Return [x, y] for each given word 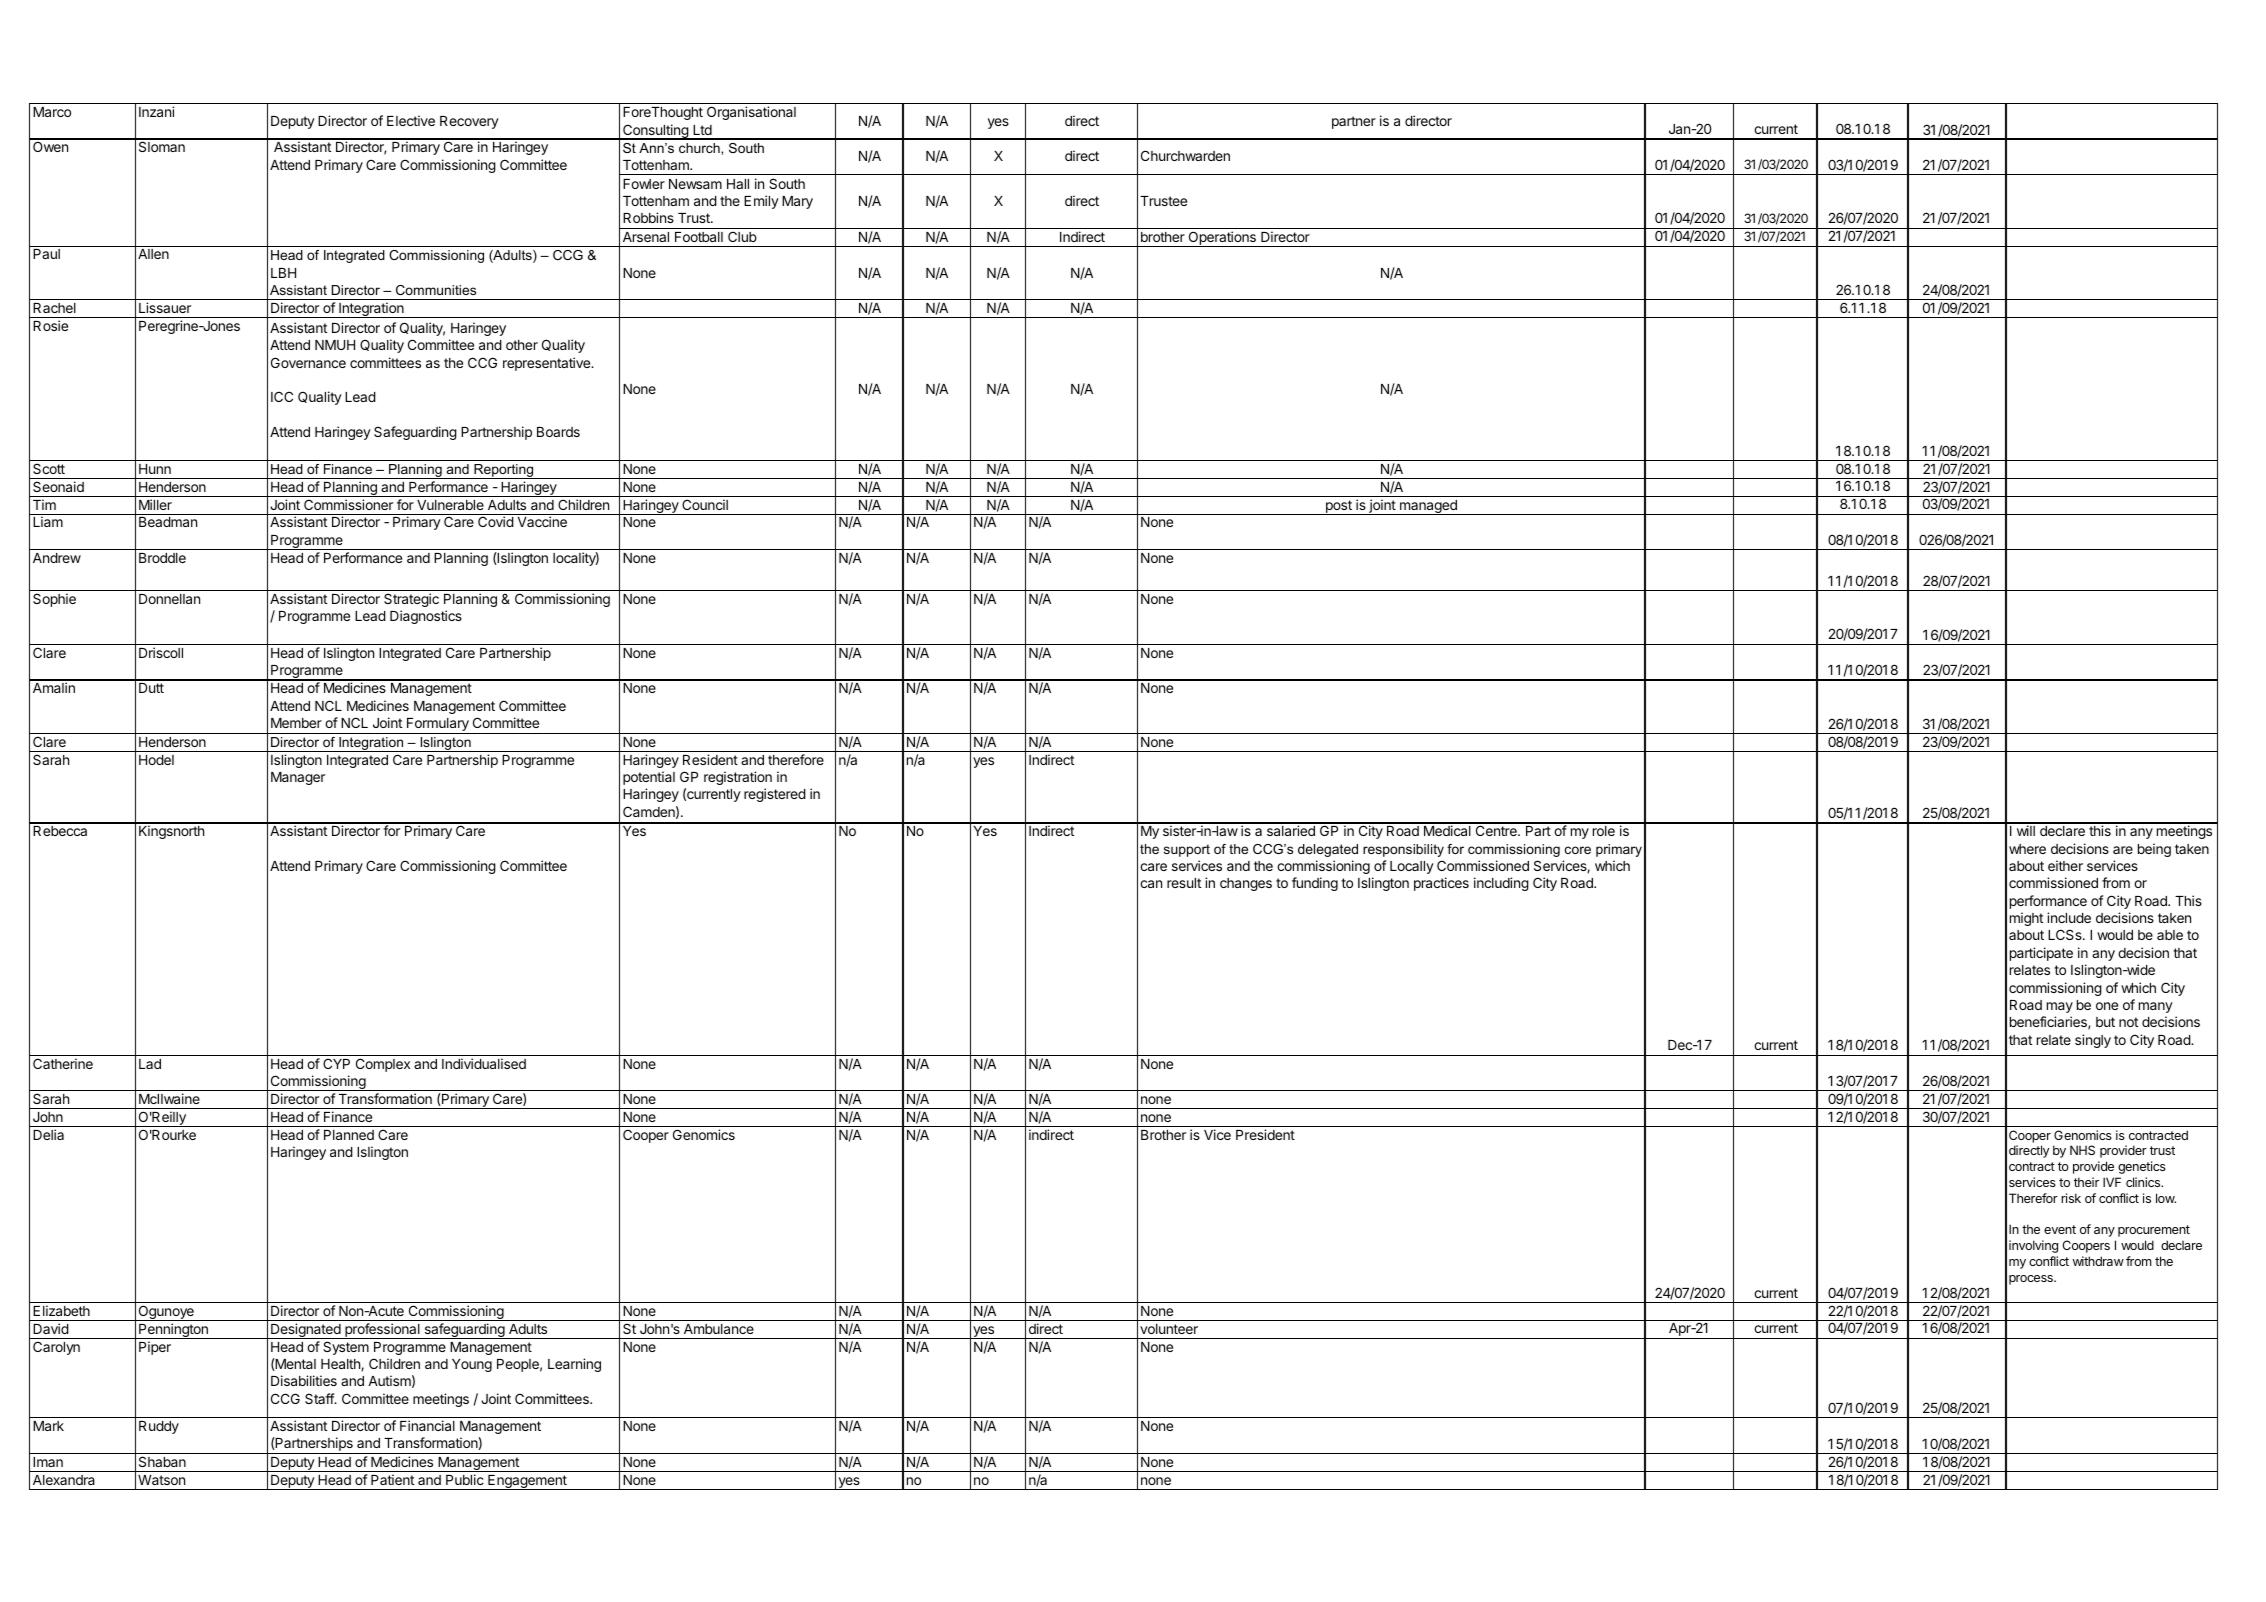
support [1187, 850]
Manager [298, 778]
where [2027, 849]
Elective [411, 120]
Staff [320, 1398]
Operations [1222, 239]
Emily [761, 202]
